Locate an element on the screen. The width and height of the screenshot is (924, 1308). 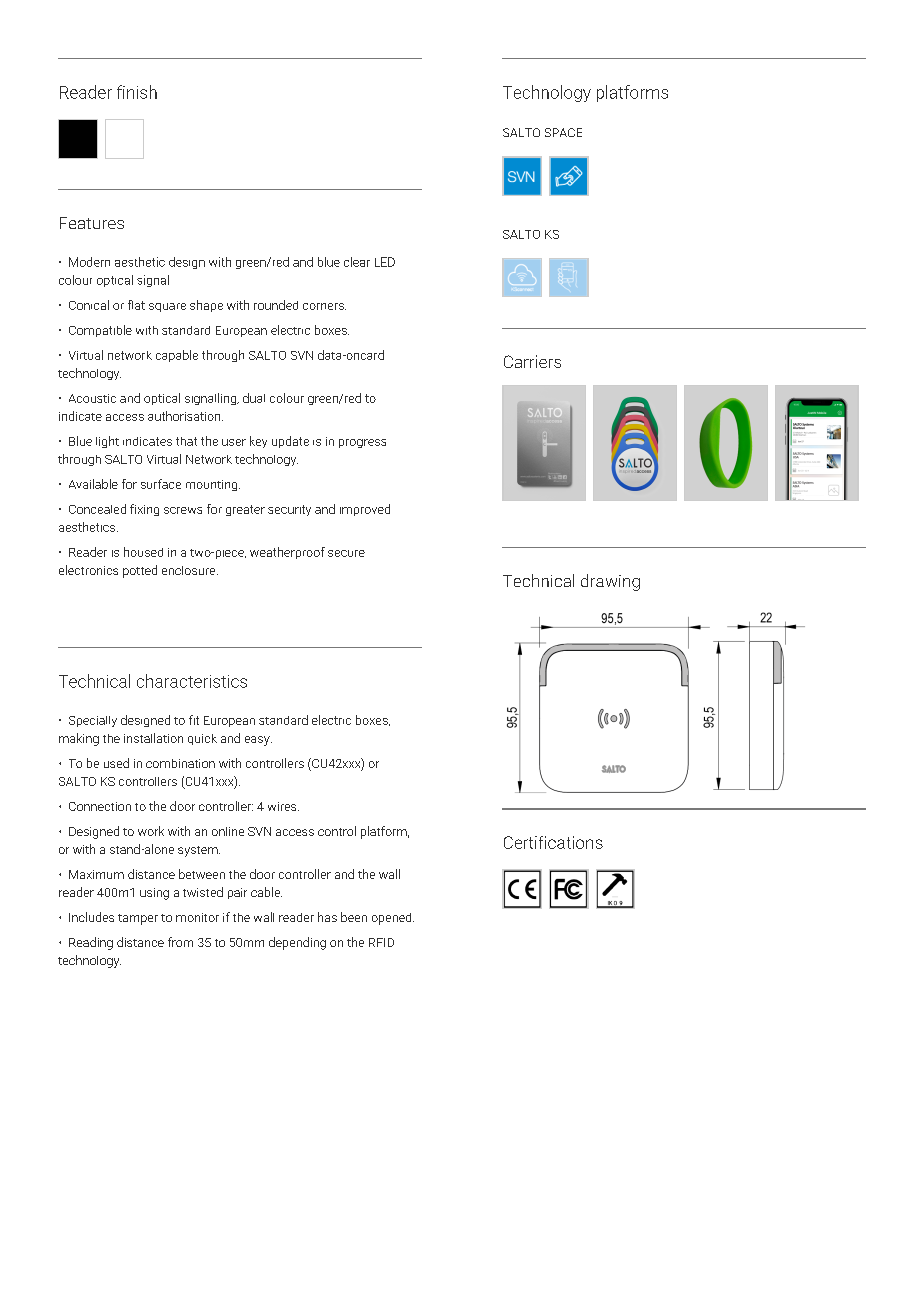
improved is located at coordinates (365, 510).
